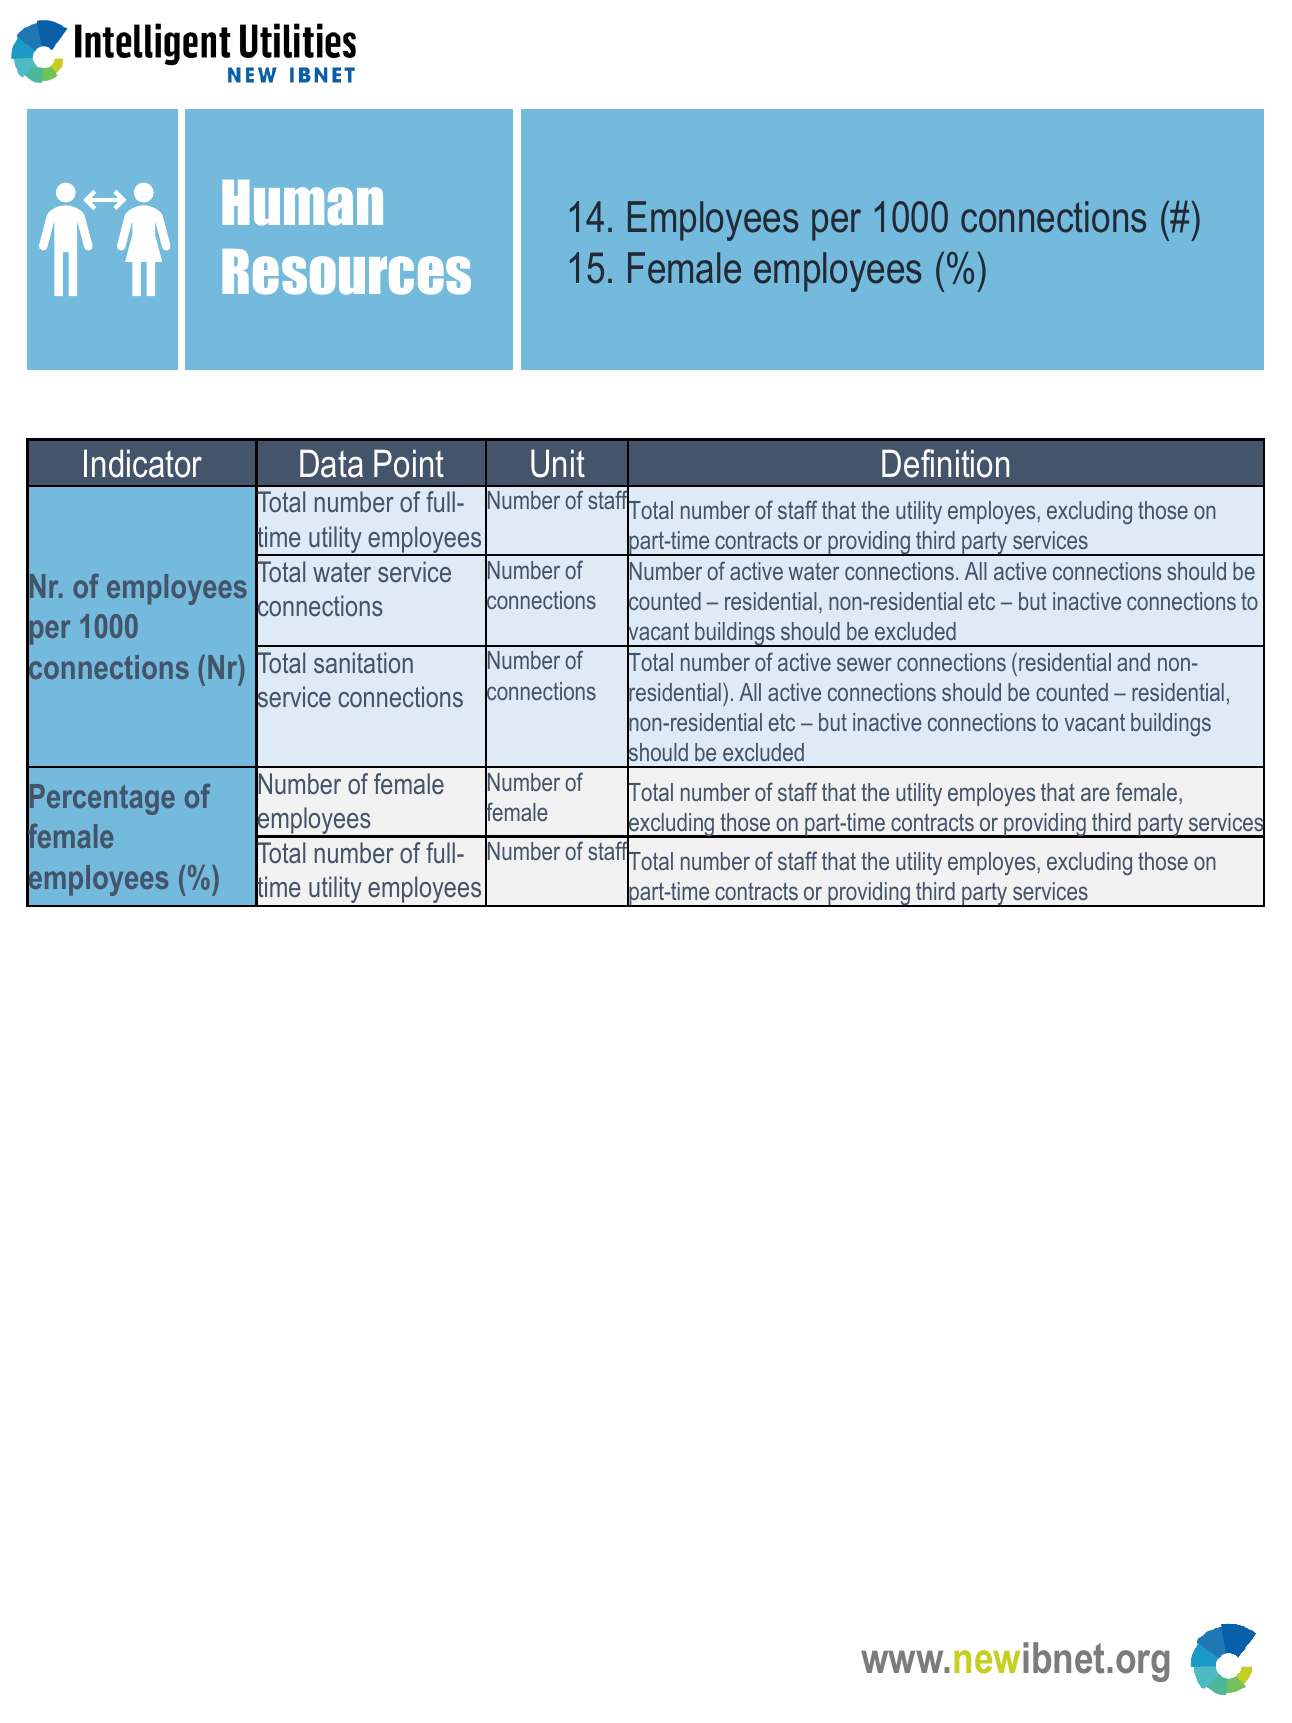 The height and width of the page is (1723, 1292). I want to click on Data, so click(331, 463).
